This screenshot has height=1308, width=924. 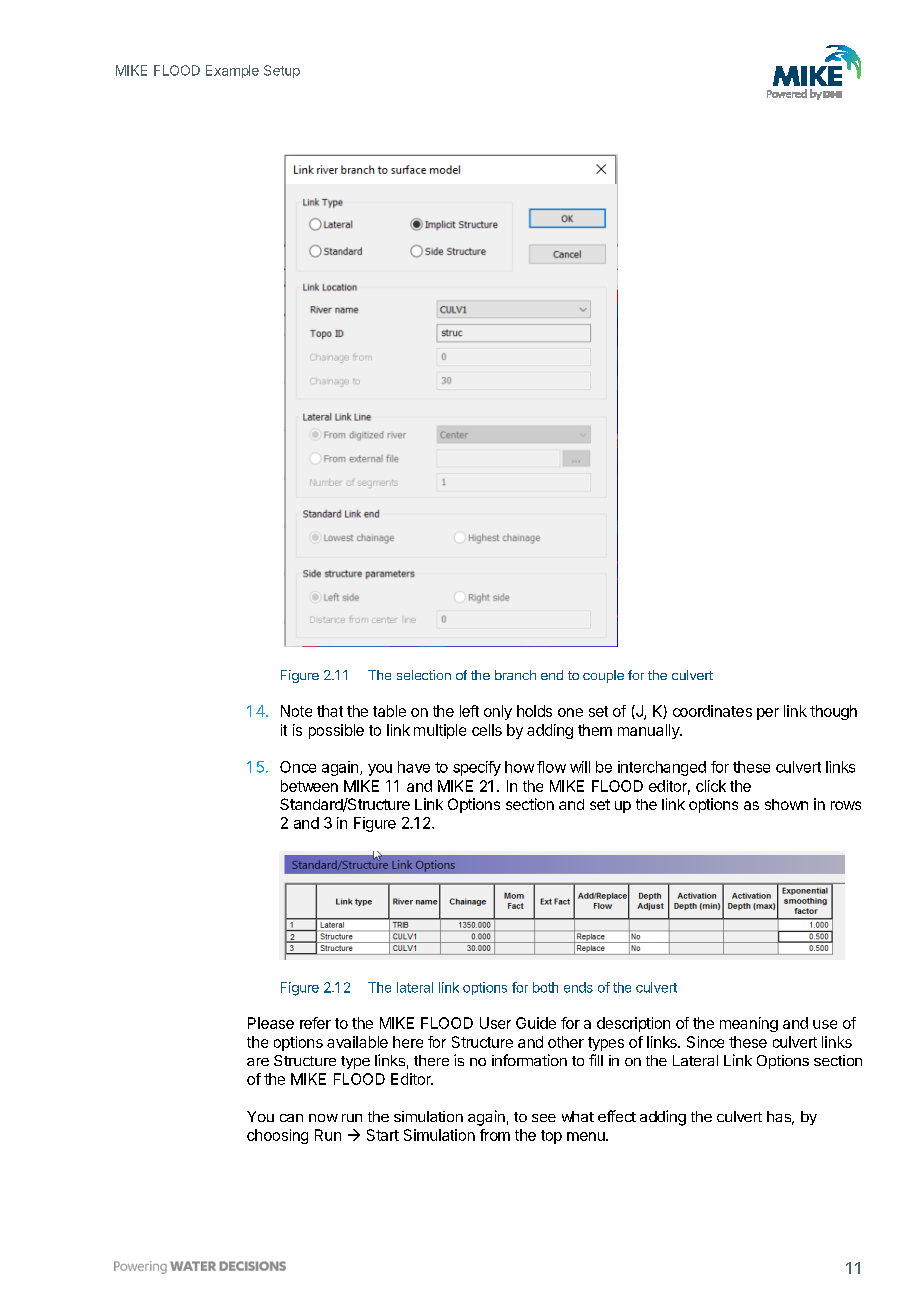 I want to click on selection, so click(x=424, y=675).
